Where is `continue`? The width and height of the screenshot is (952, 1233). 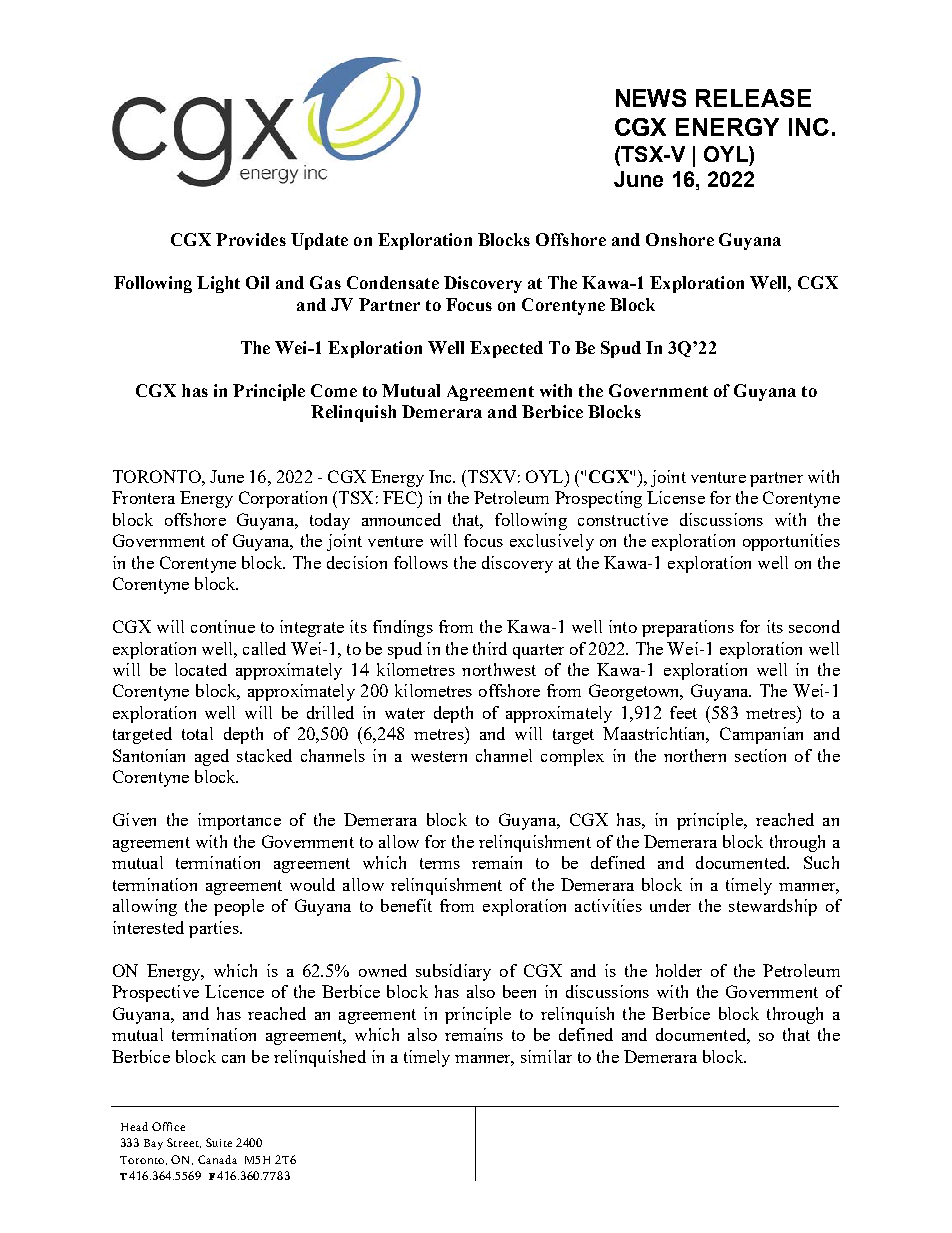
continue is located at coordinates (223, 626).
